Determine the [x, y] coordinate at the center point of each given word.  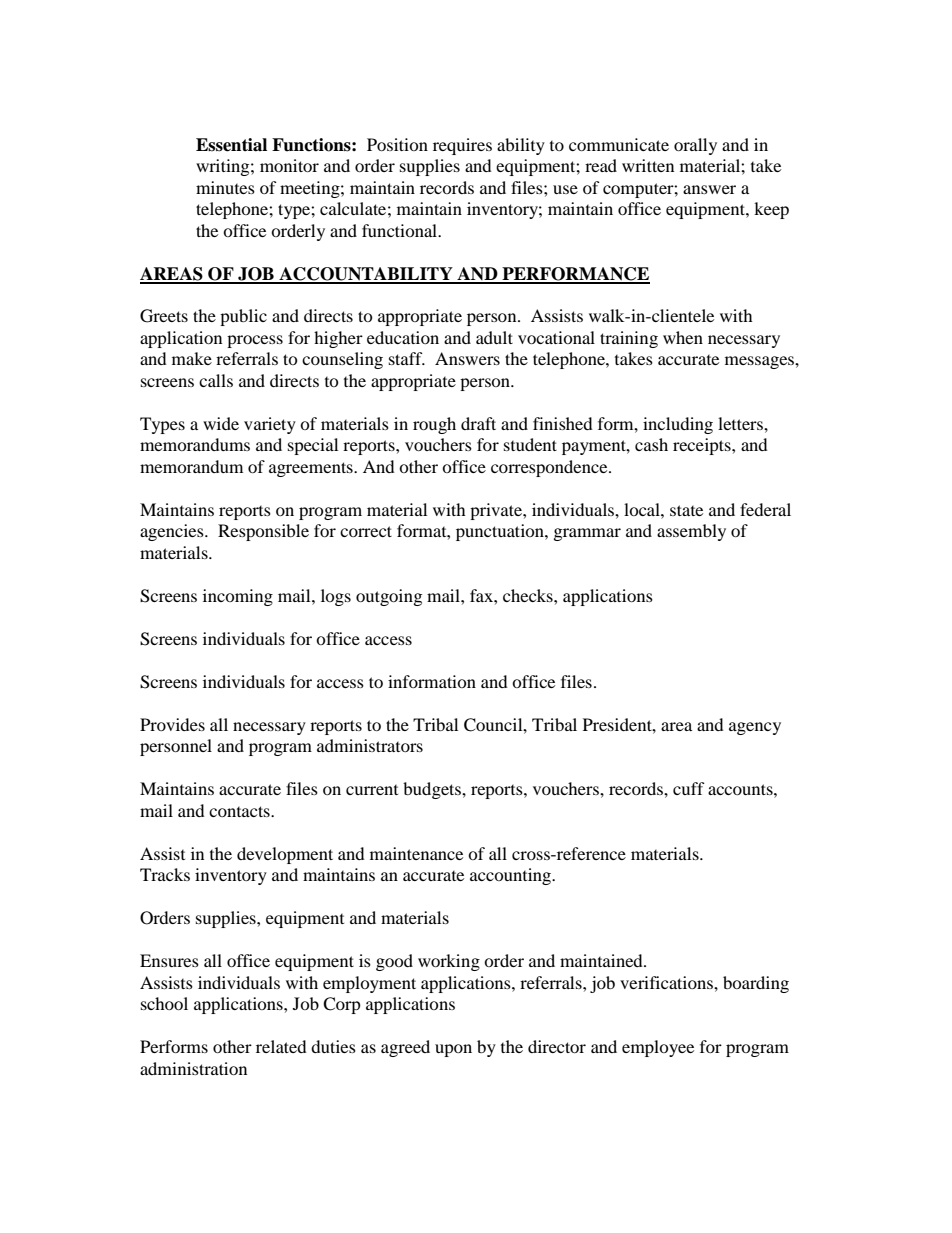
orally [695, 146]
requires [462, 146]
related [281, 1046]
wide [221, 423]
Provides [172, 724]
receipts [703, 446]
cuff [689, 788]
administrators [370, 745]
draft [478, 423]
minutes [225, 187]
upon [453, 1050]
